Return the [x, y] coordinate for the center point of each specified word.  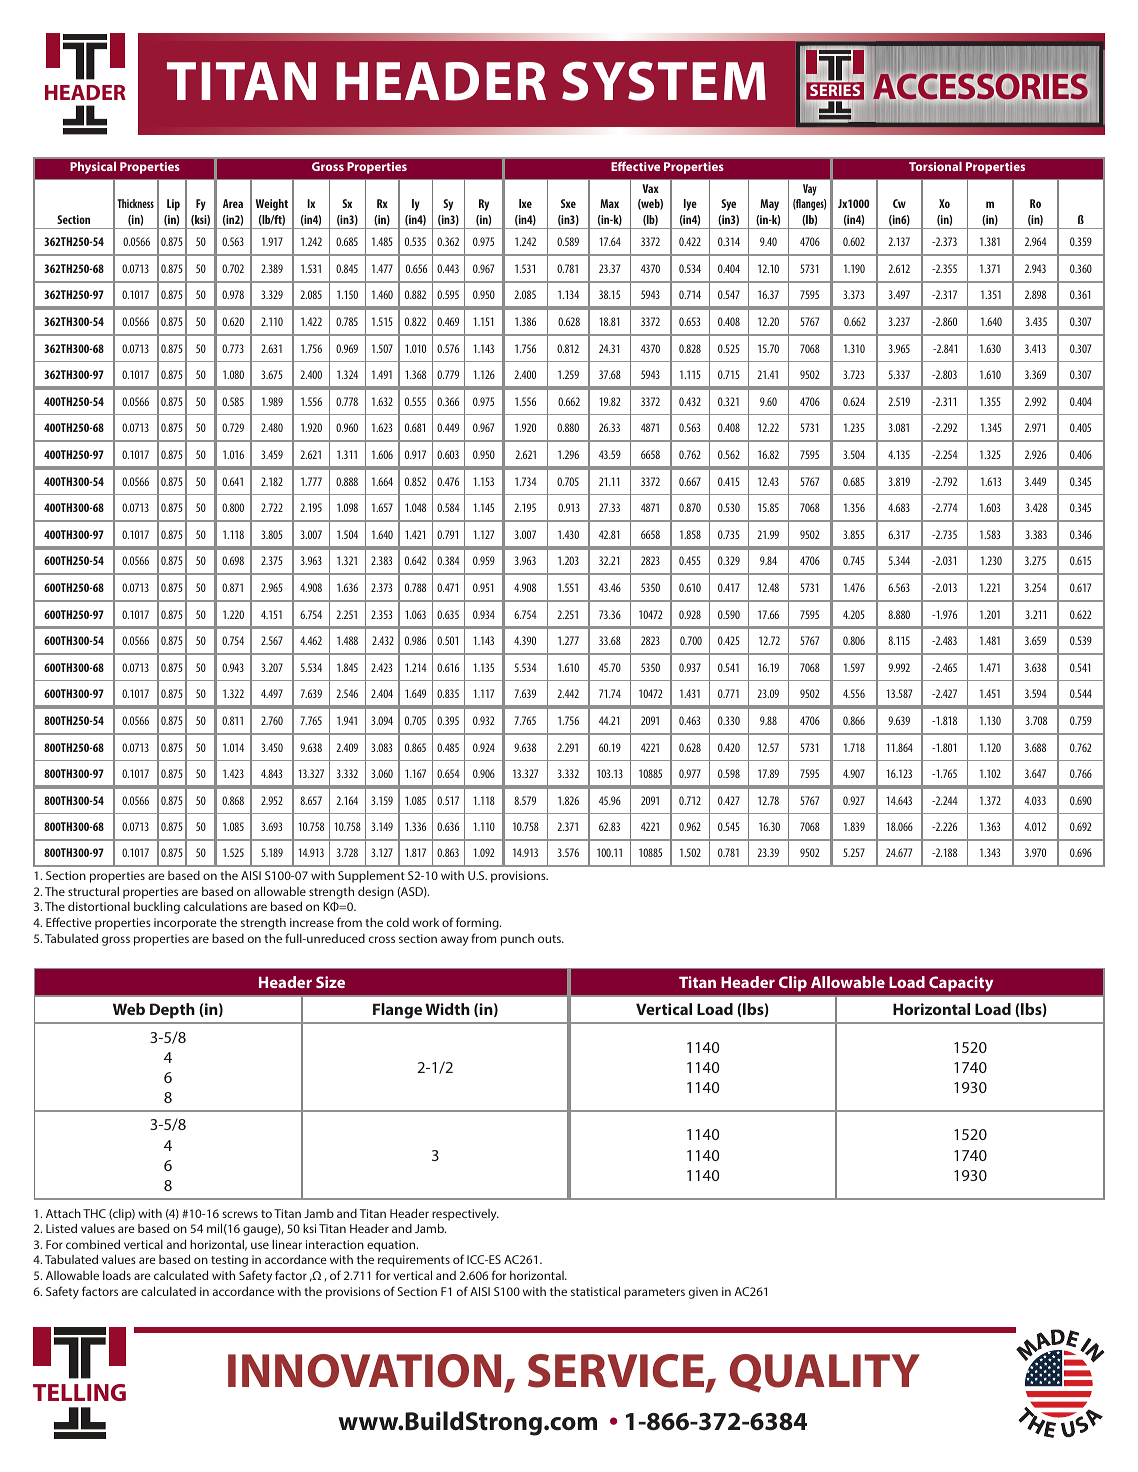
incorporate [185, 924]
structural [93, 891]
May [769, 205]
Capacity [961, 984]
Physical [93, 168]
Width [447, 1009]
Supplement [371, 877]
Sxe [568, 203]
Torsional [935, 166]
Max [609, 203]
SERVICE [617, 1372]
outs [550, 939]
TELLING [79, 1392]
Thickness [135, 203]
